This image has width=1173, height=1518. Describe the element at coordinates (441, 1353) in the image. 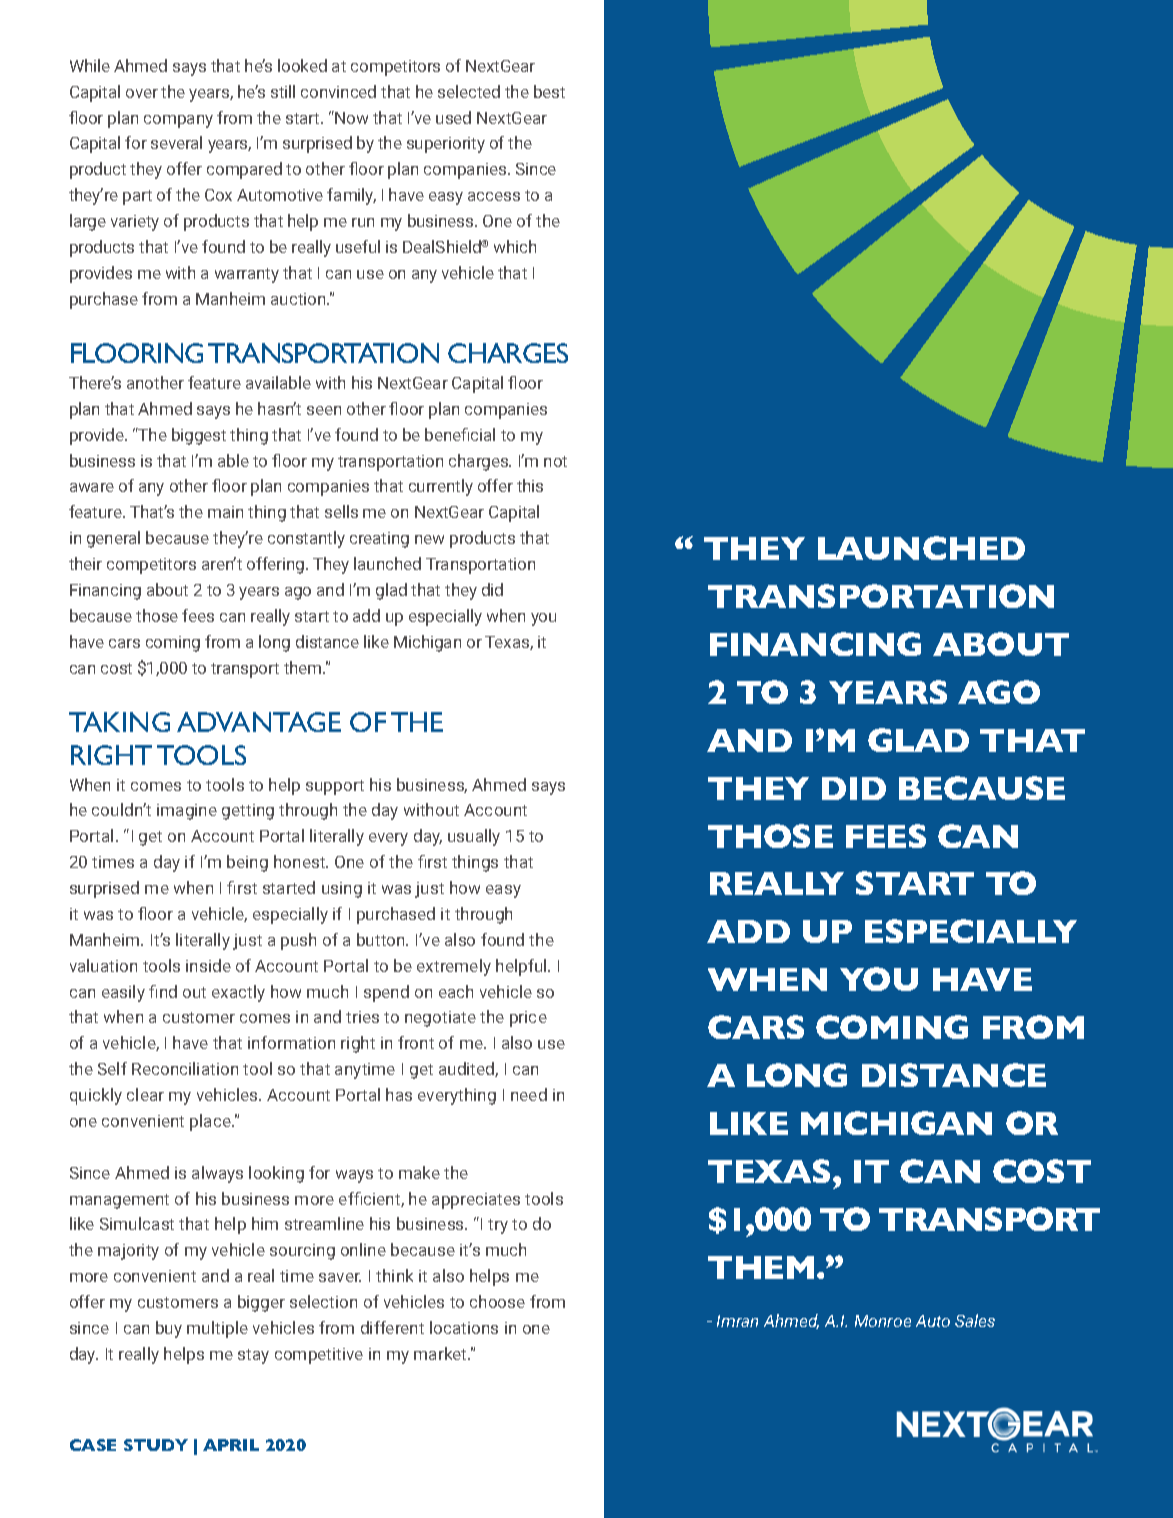

I see `market` at that location.
